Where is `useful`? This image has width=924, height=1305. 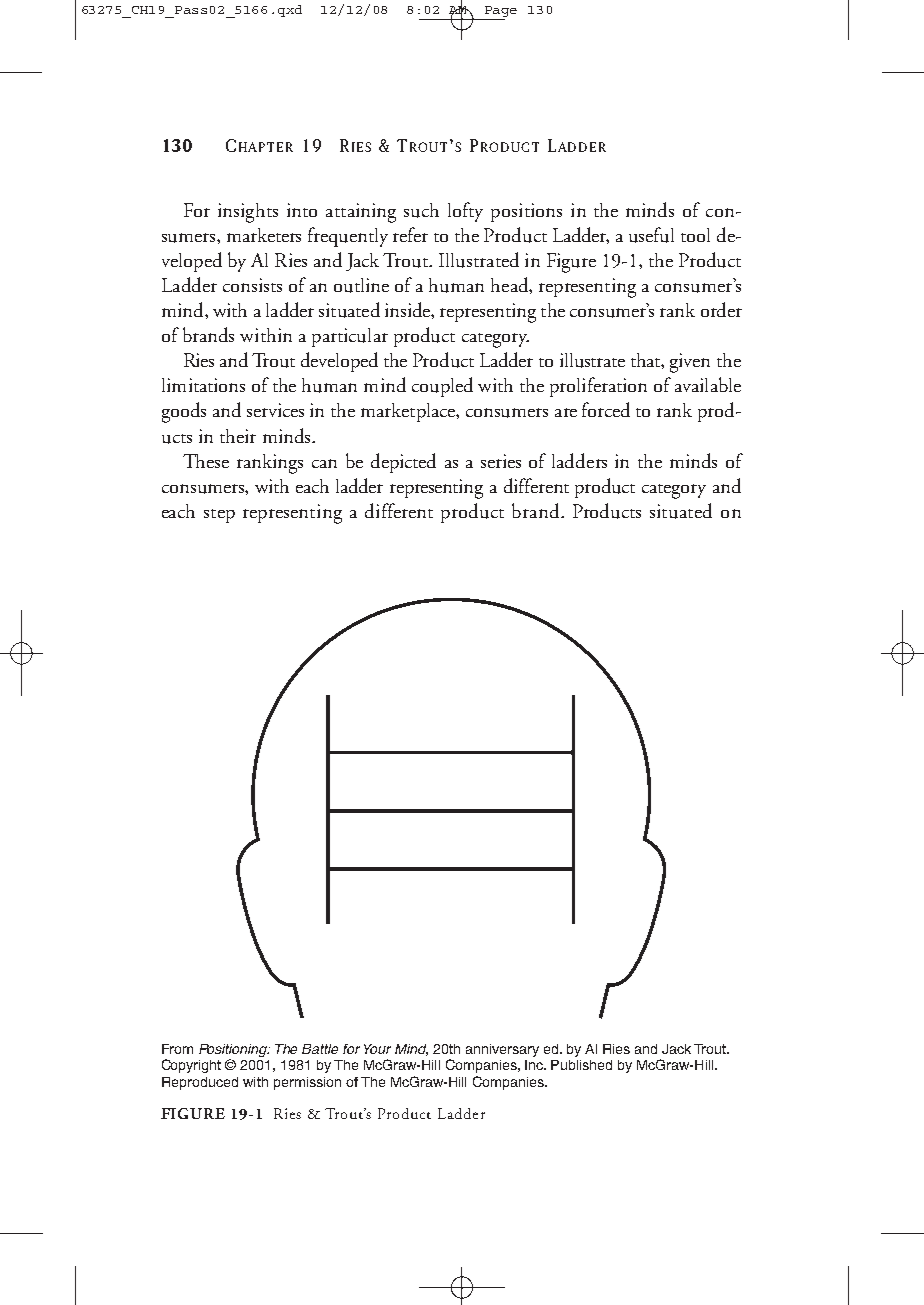
useful is located at coordinates (651, 235).
